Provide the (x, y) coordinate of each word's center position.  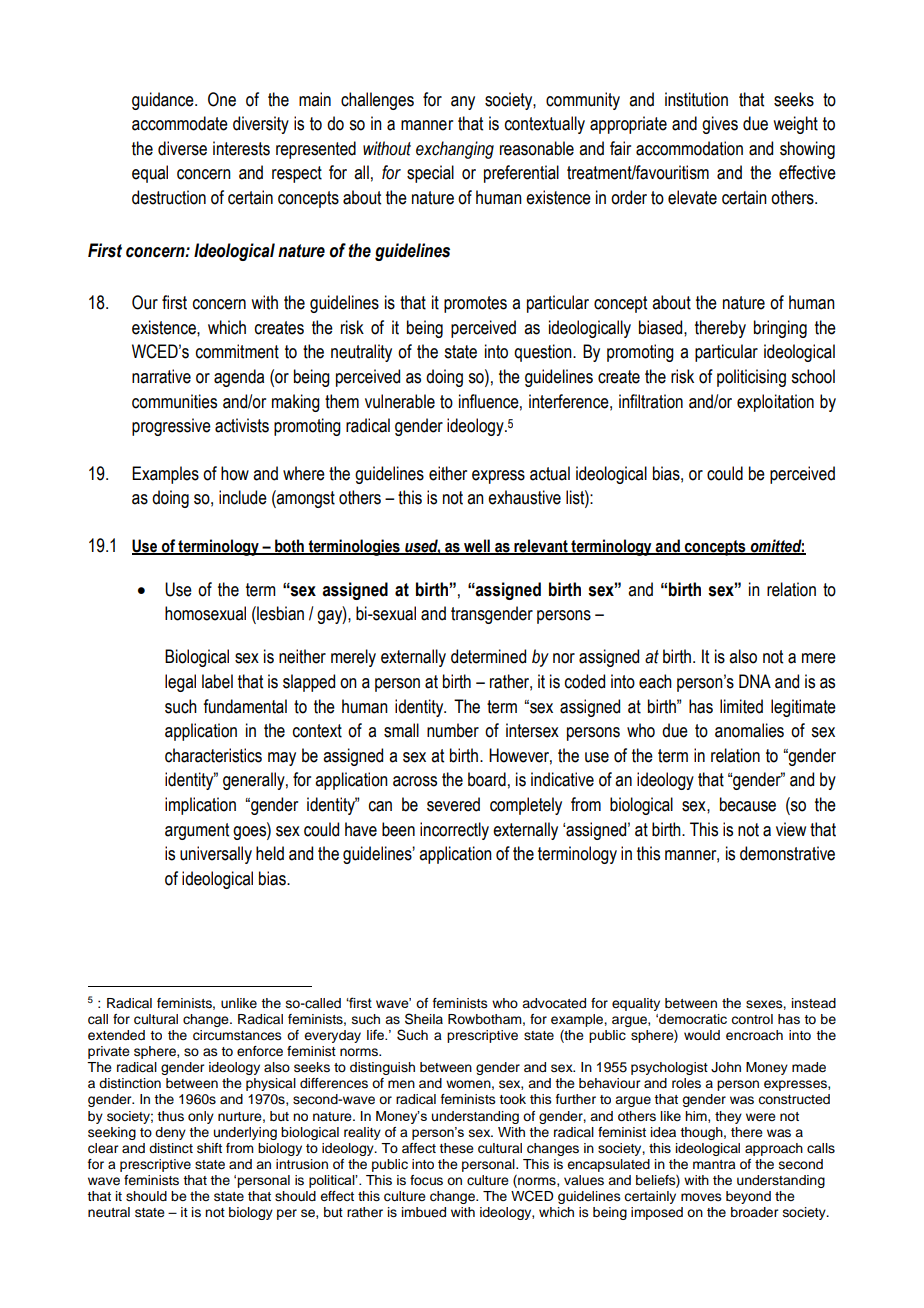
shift (209, 1148)
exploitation (775, 403)
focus (426, 1180)
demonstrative (787, 853)
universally (216, 855)
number (453, 730)
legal (180, 683)
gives (720, 125)
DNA (755, 681)
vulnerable (400, 401)
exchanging (455, 150)
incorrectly (454, 831)
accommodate (180, 123)
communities (174, 401)
